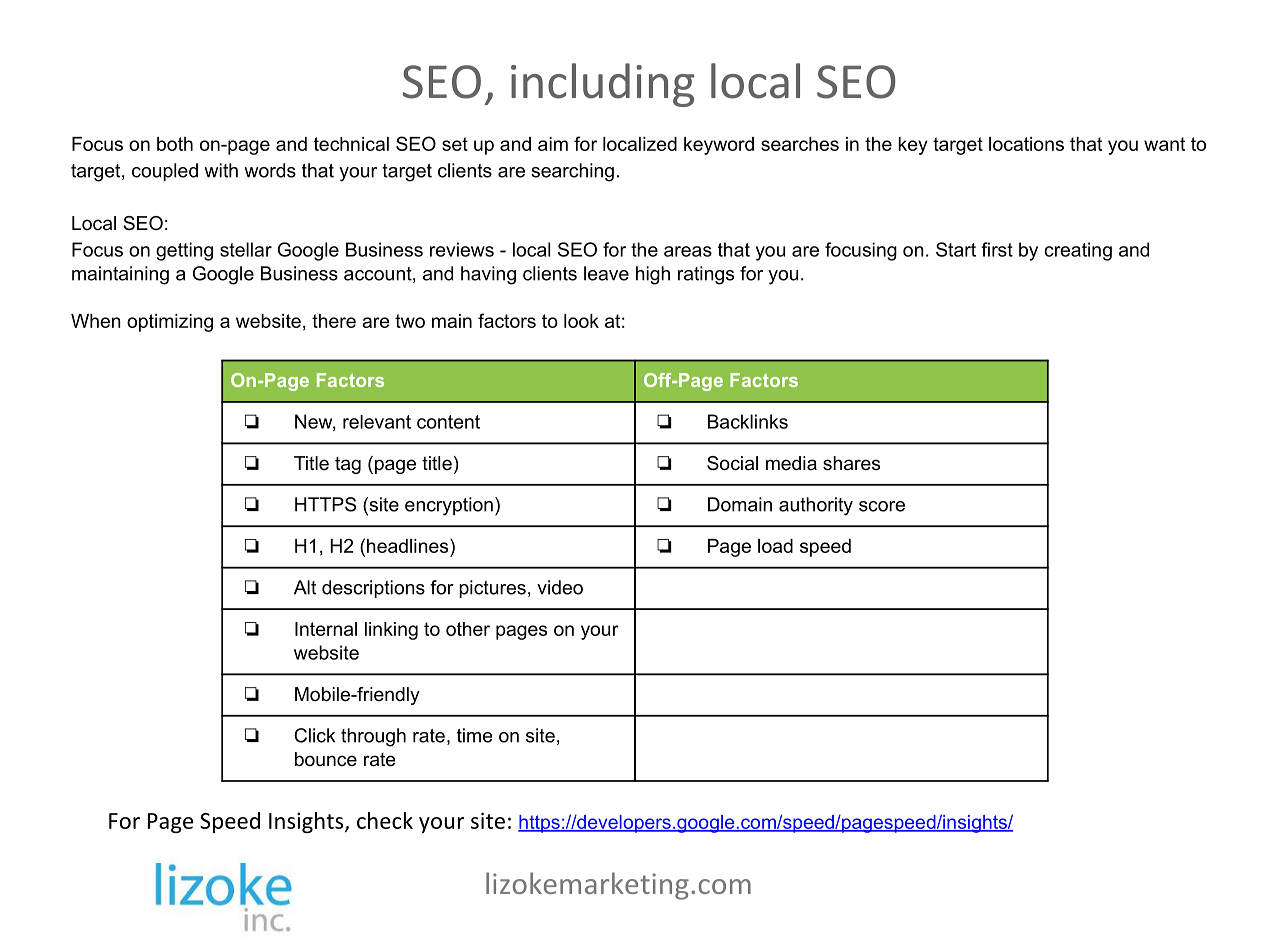  What do you see at coordinates (851, 463) in the screenshot?
I see `shares` at bounding box center [851, 463].
